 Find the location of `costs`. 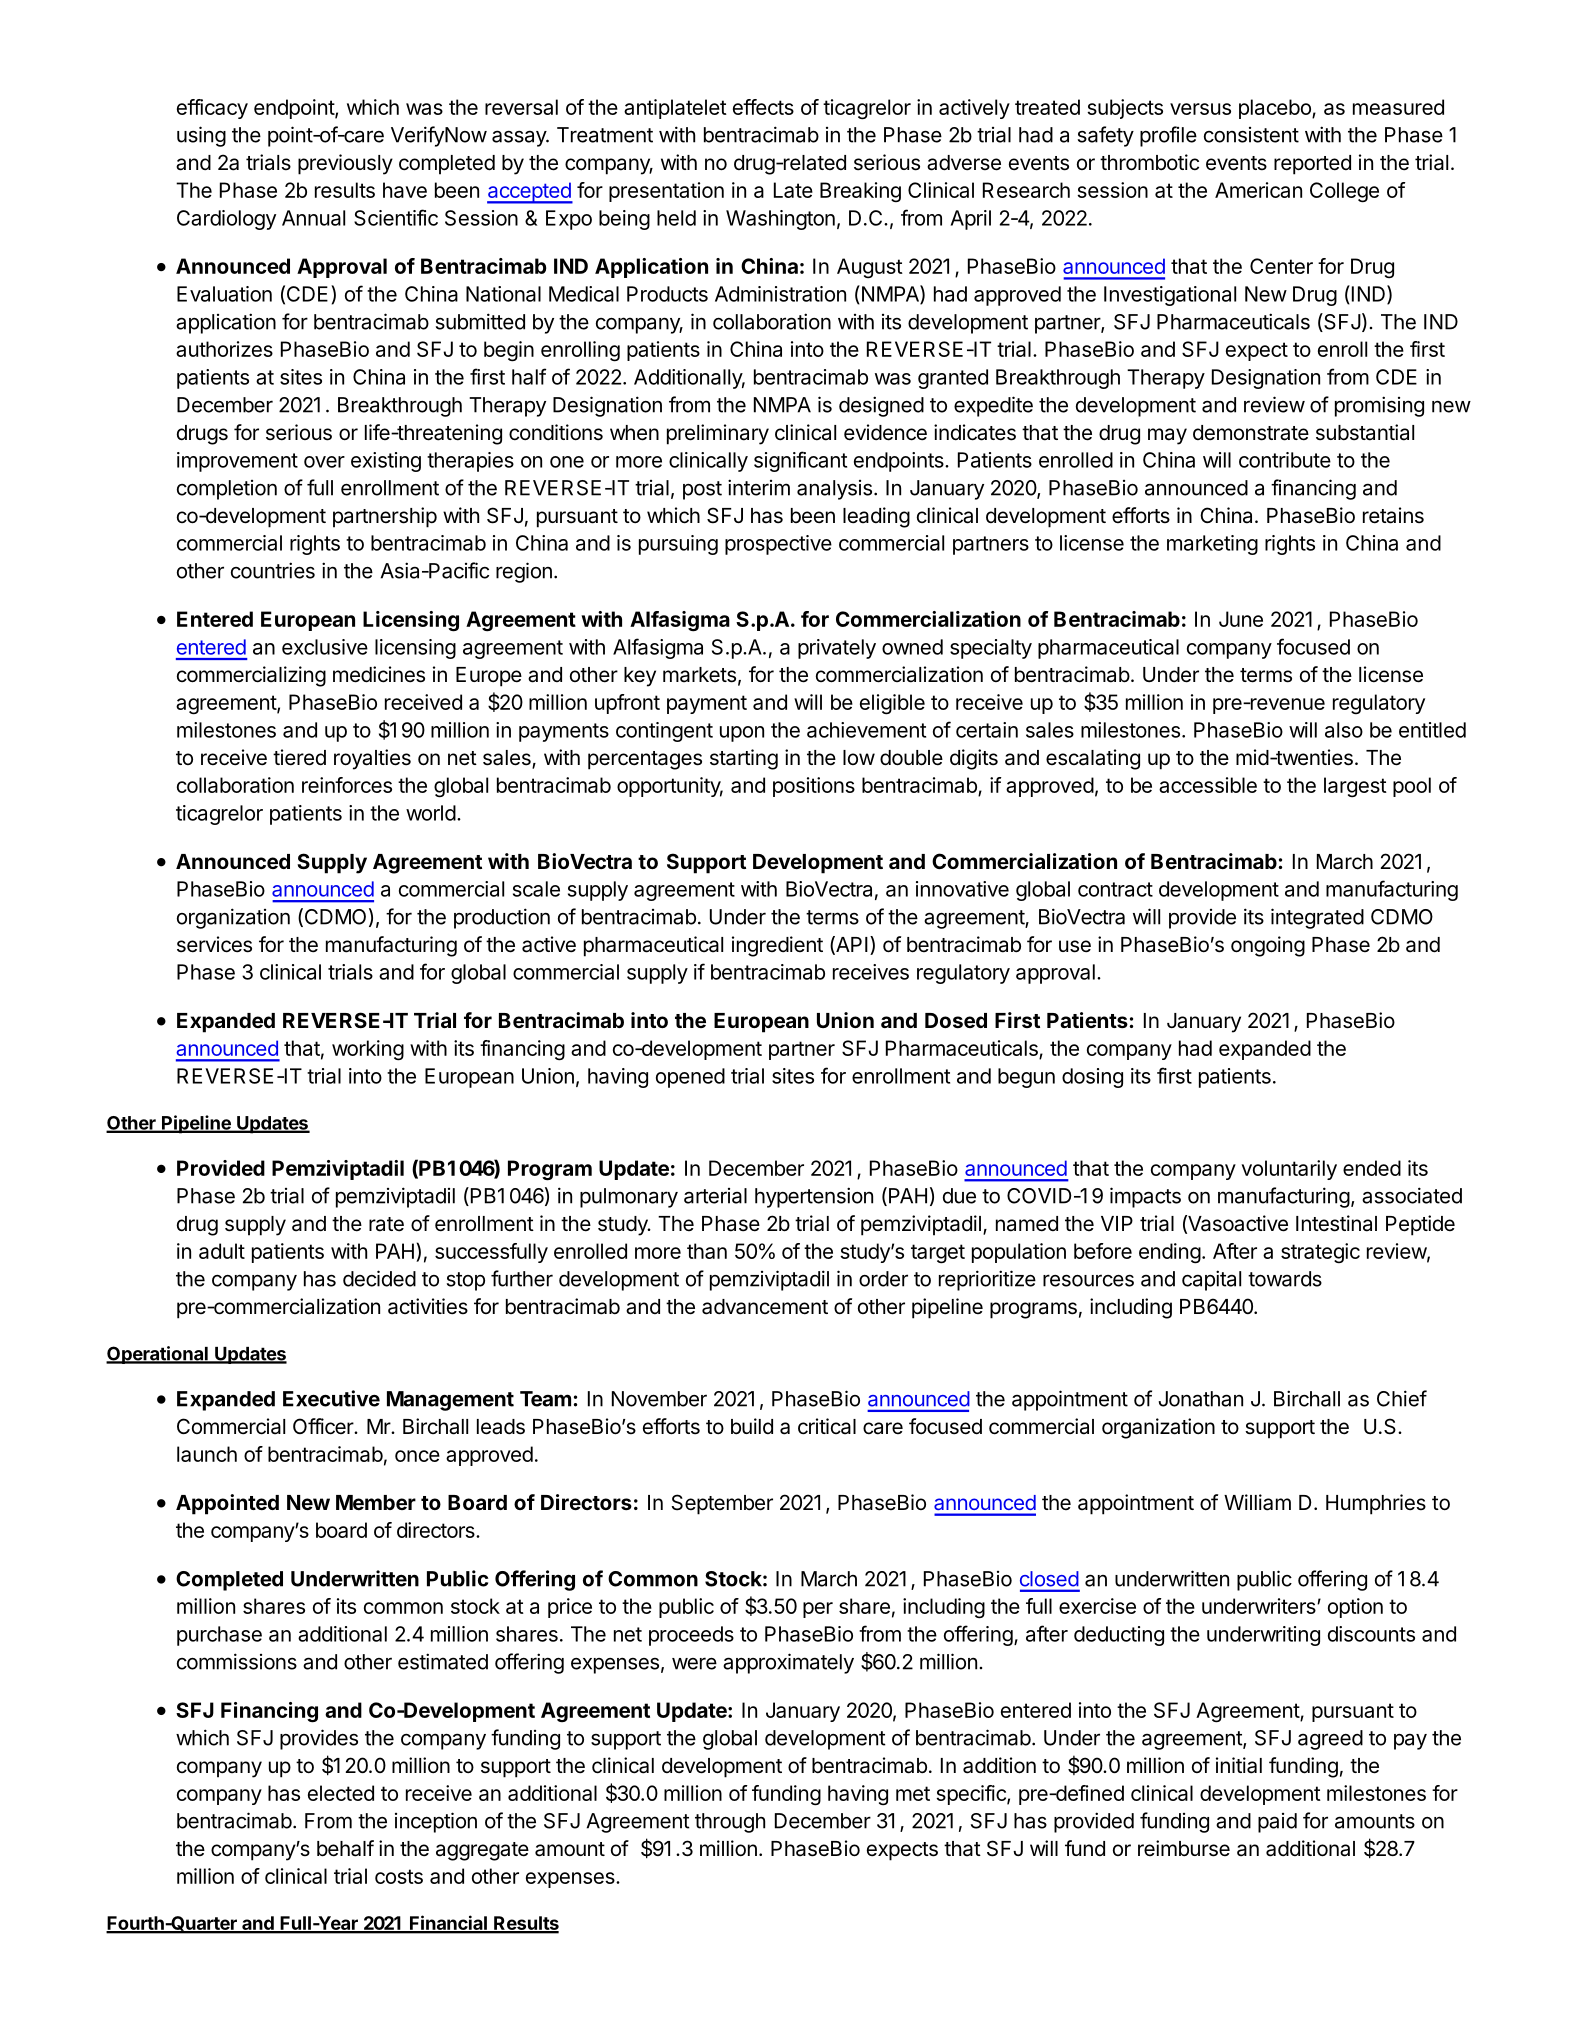

costs is located at coordinates (399, 1876).
